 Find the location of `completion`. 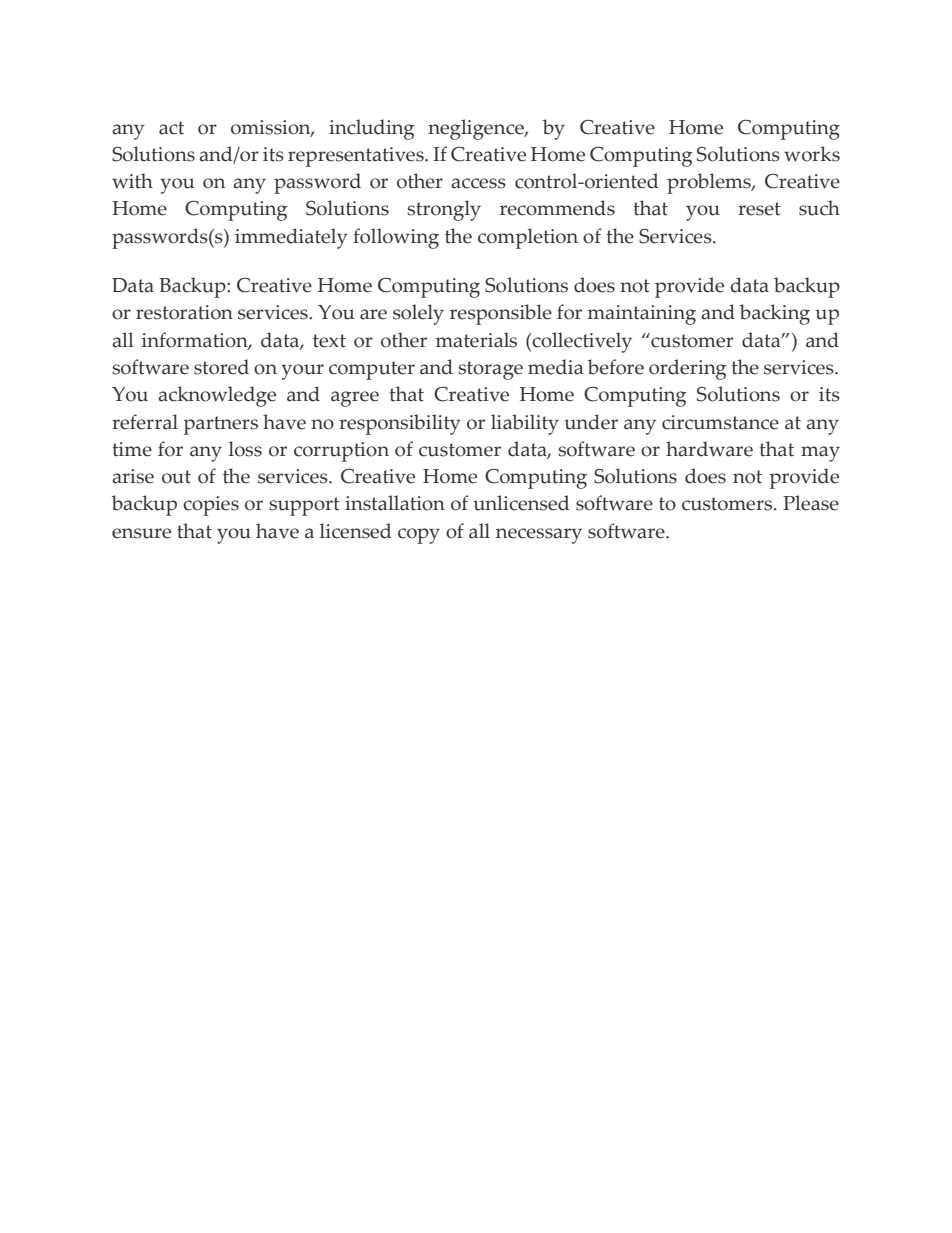

completion is located at coordinates (528, 238).
